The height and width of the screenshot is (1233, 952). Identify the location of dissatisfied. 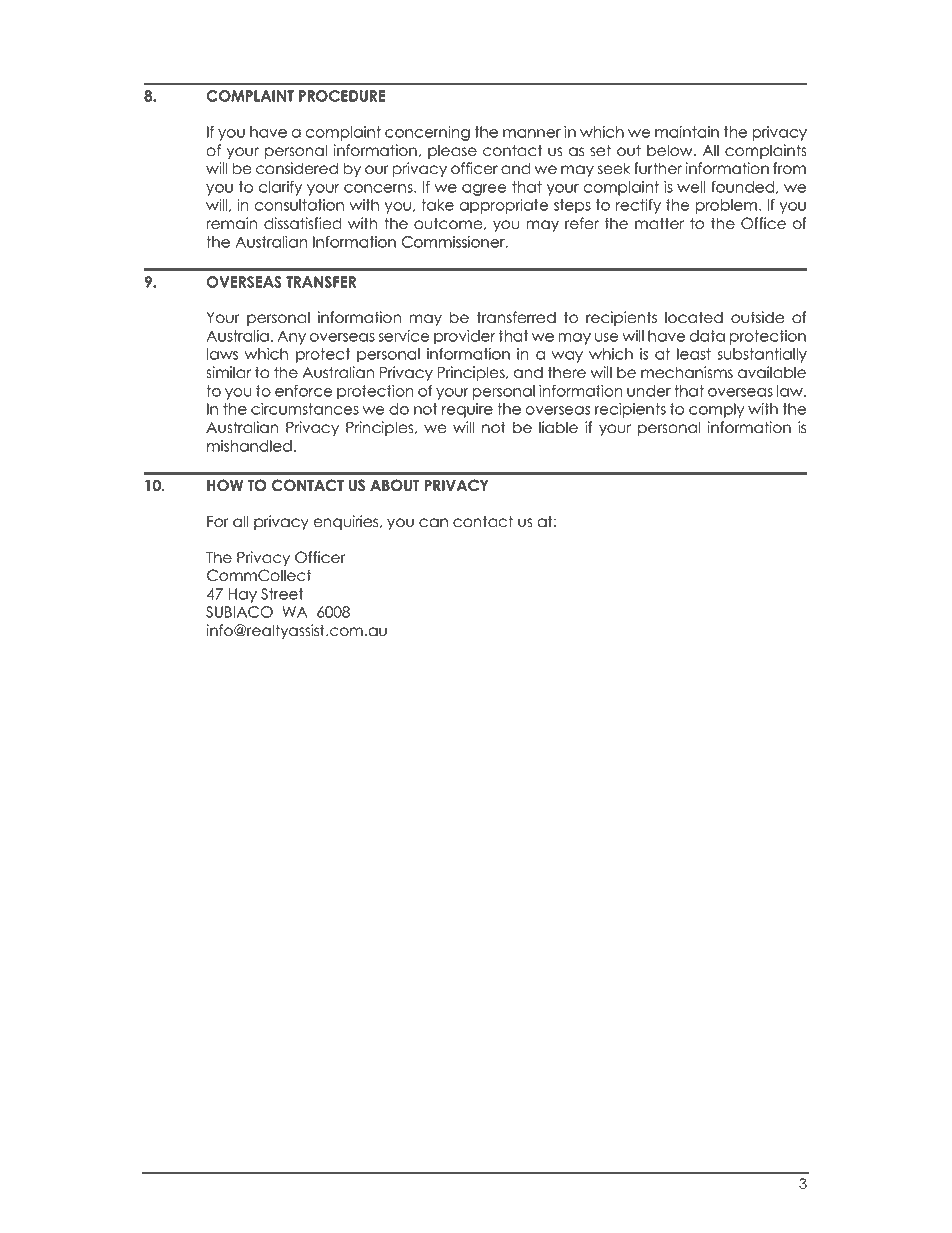
(303, 223).
